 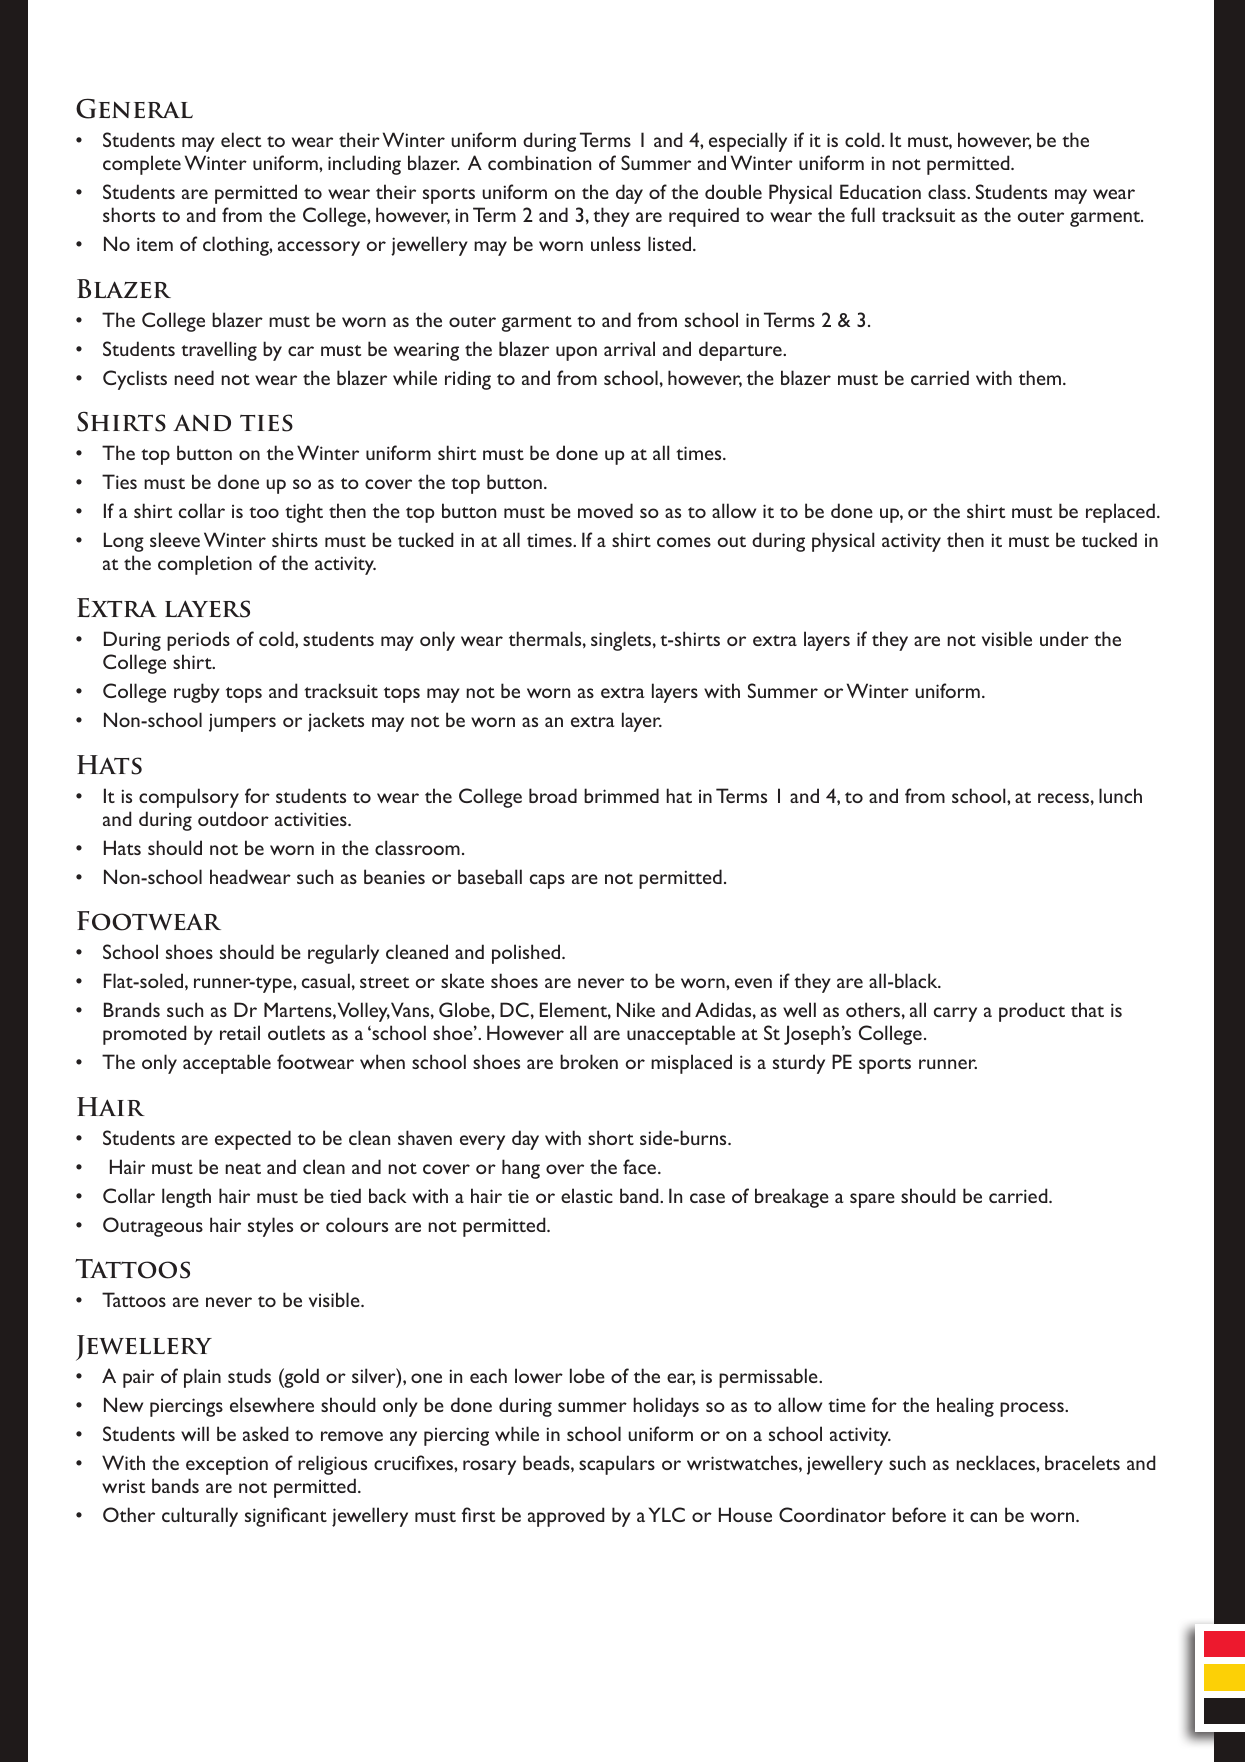 What do you see at coordinates (227, 1465) in the screenshot?
I see `exception` at bounding box center [227, 1465].
